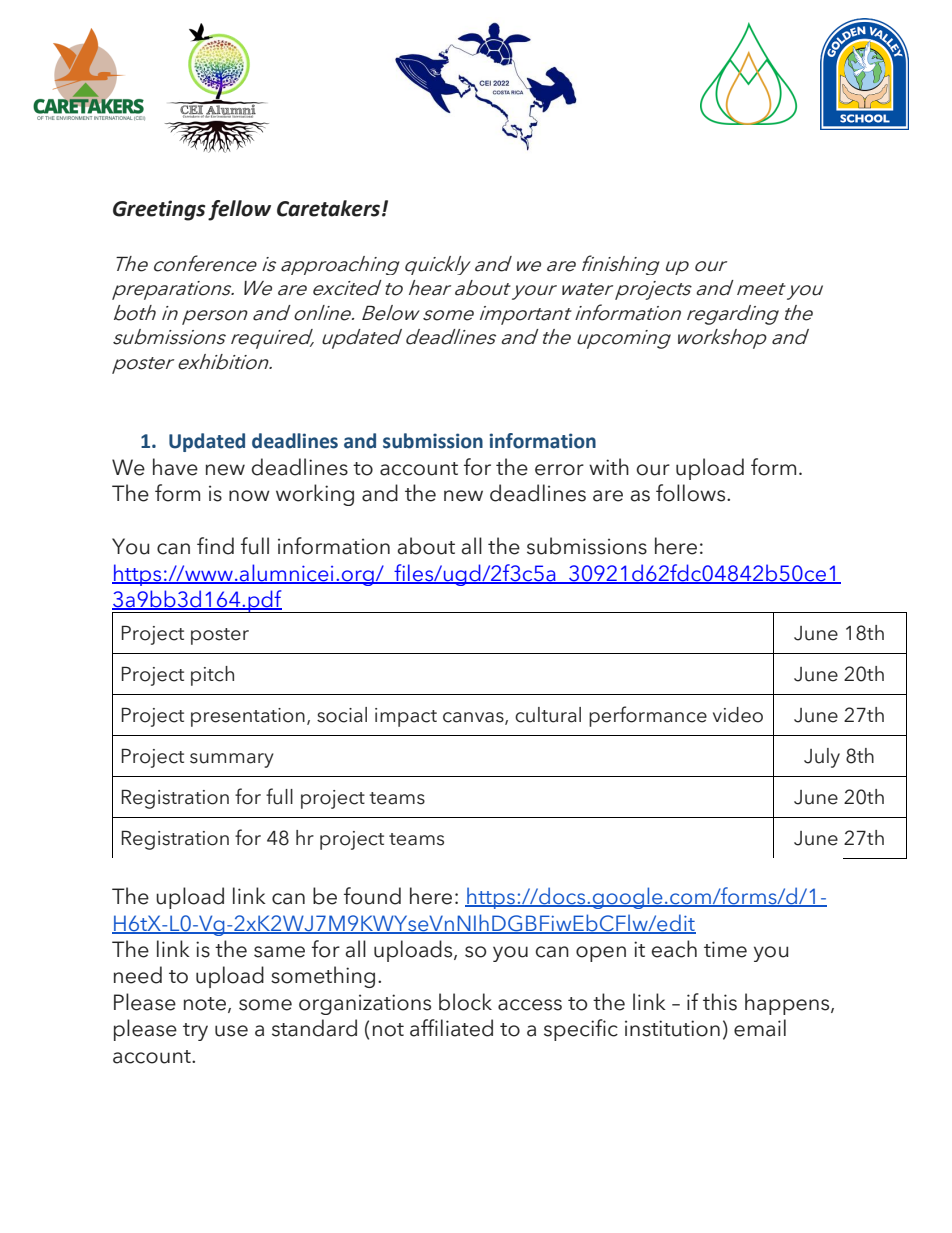  Describe the element at coordinates (738, 715) in the screenshot. I see `video` at that location.
